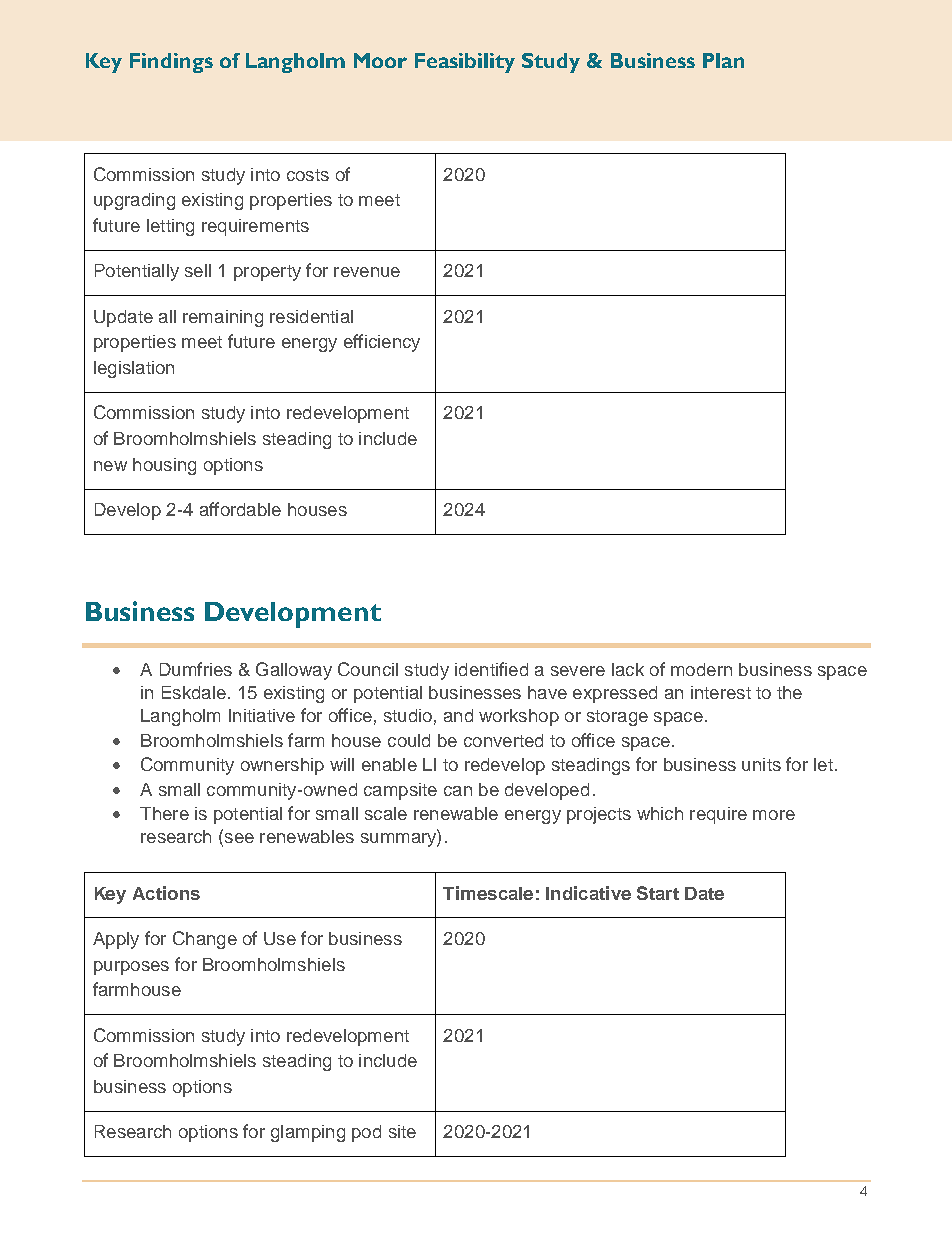 This image has width=952, height=1233. Describe the element at coordinates (658, 893) in the image. I see `Start` at that location.
